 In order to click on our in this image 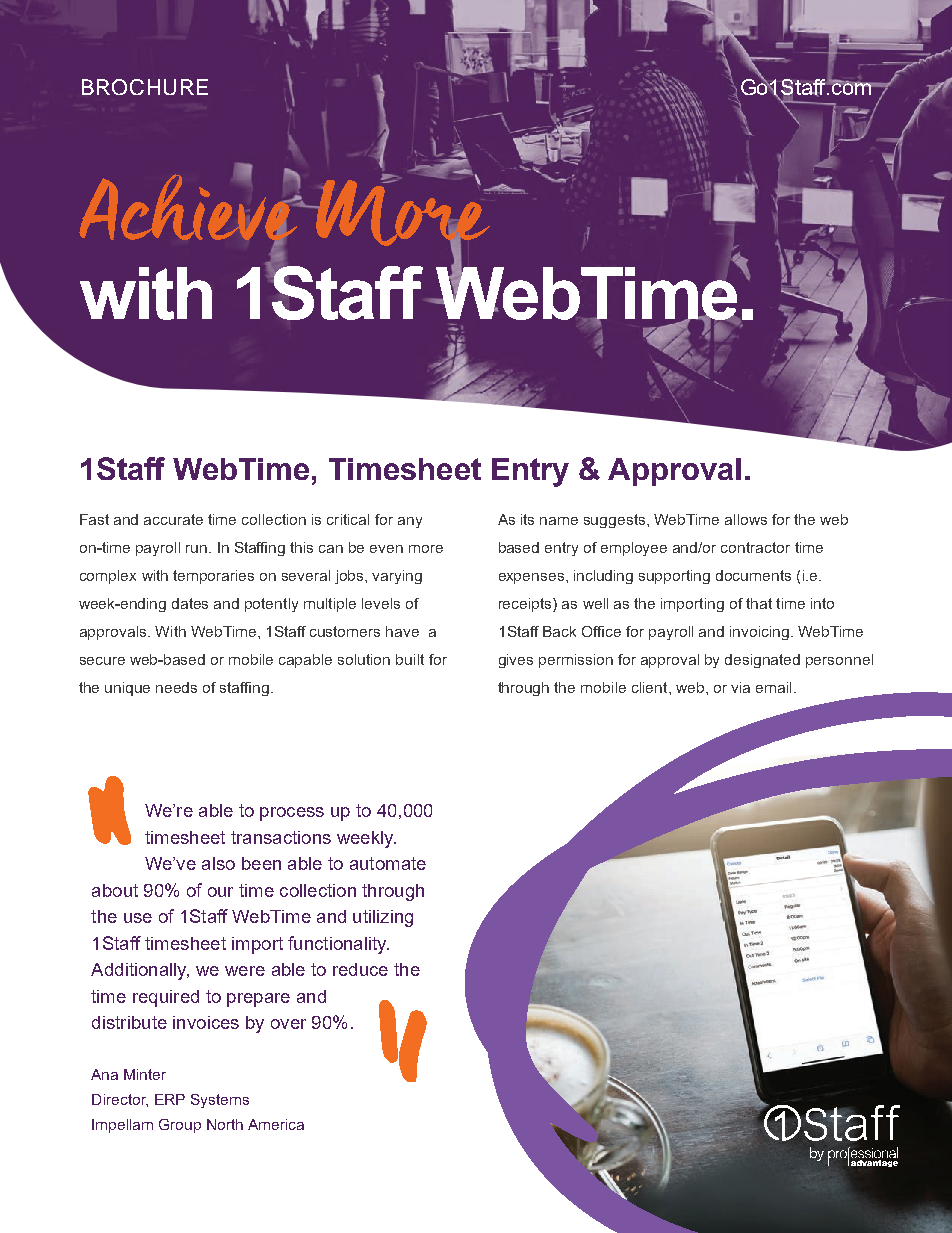, I will do `click(220, 892)`.
